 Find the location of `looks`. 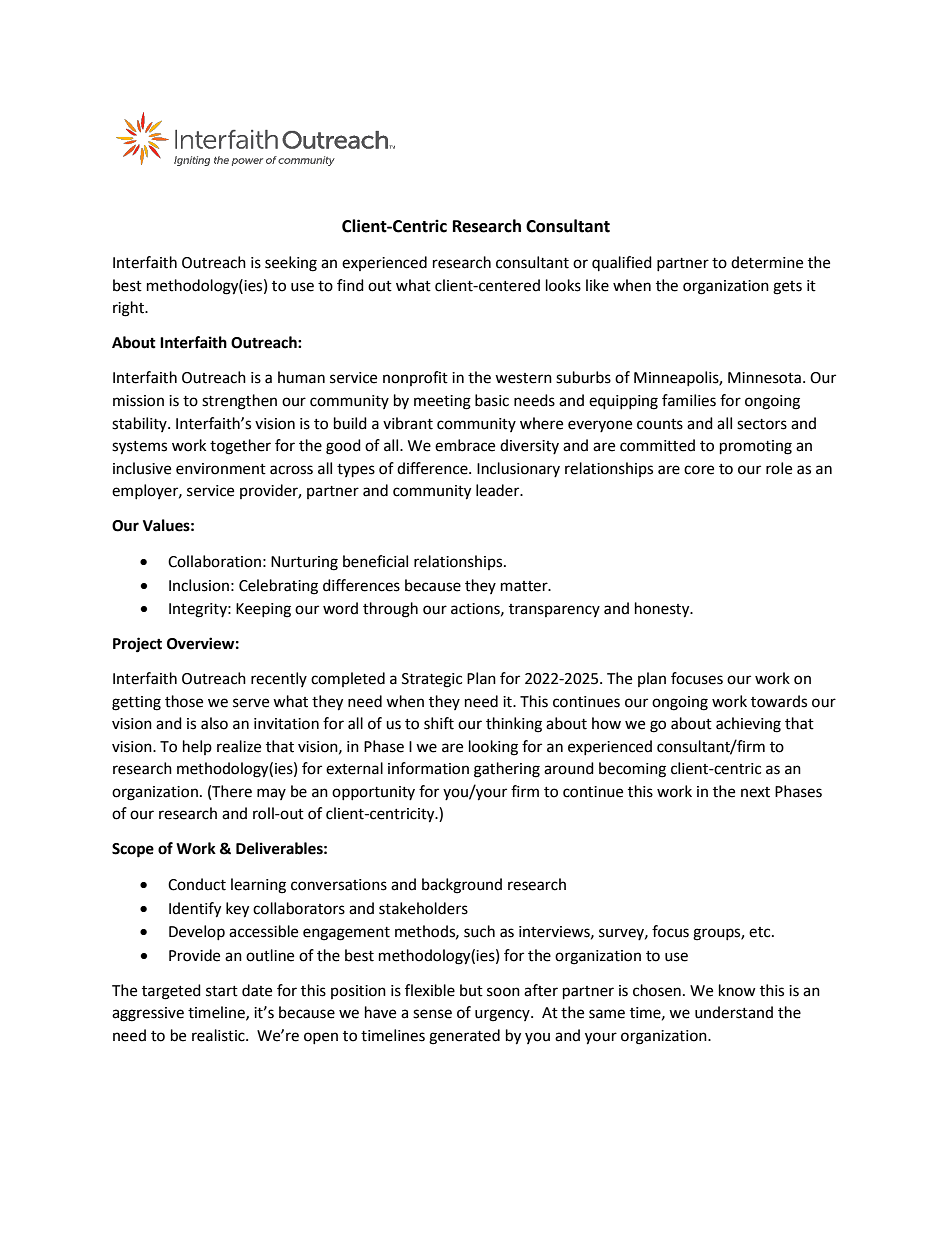

looks is located at coordinates (563, 285).
